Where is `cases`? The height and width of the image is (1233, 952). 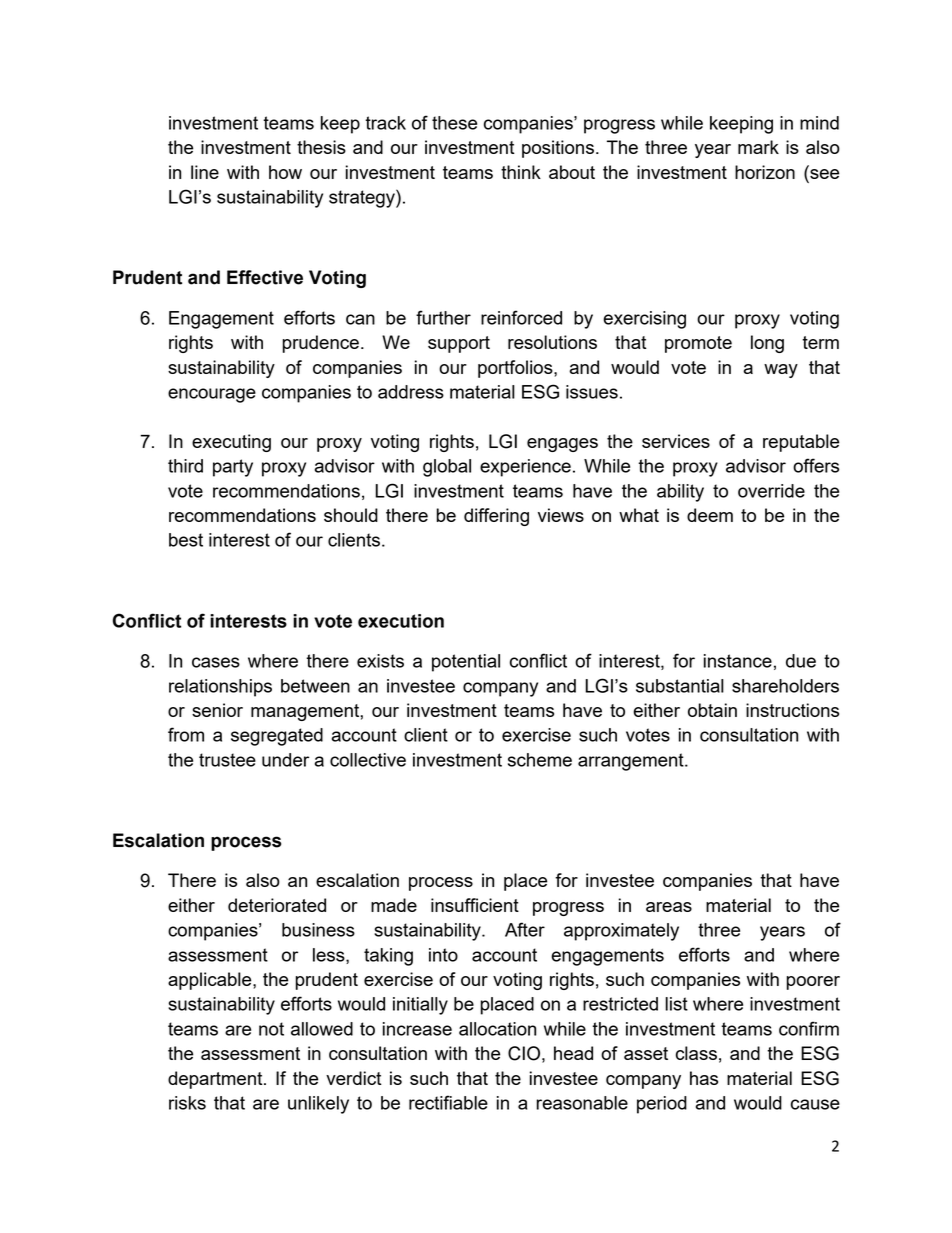
cases is located at coordinates (216, 662).
